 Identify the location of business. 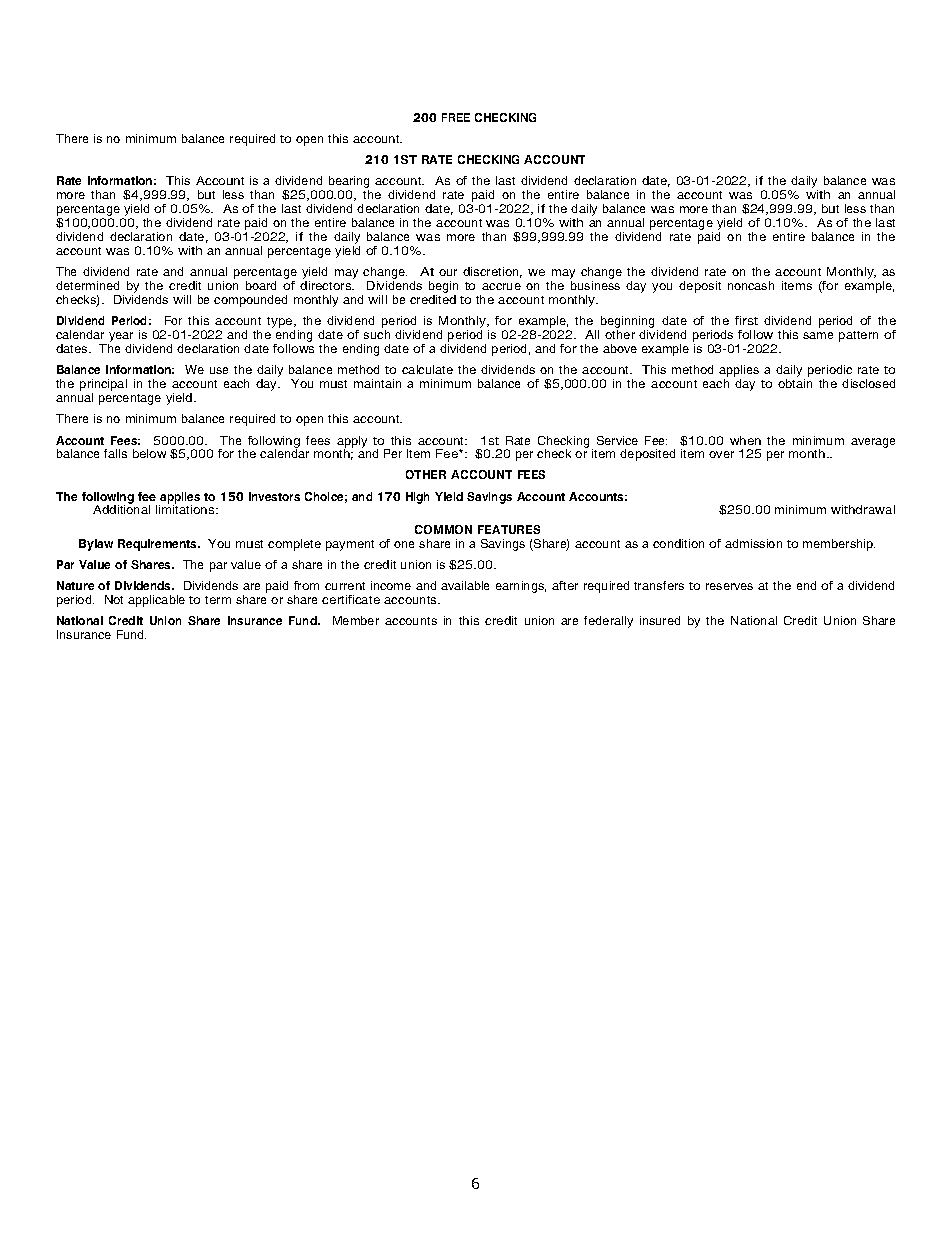
(595, 285).
